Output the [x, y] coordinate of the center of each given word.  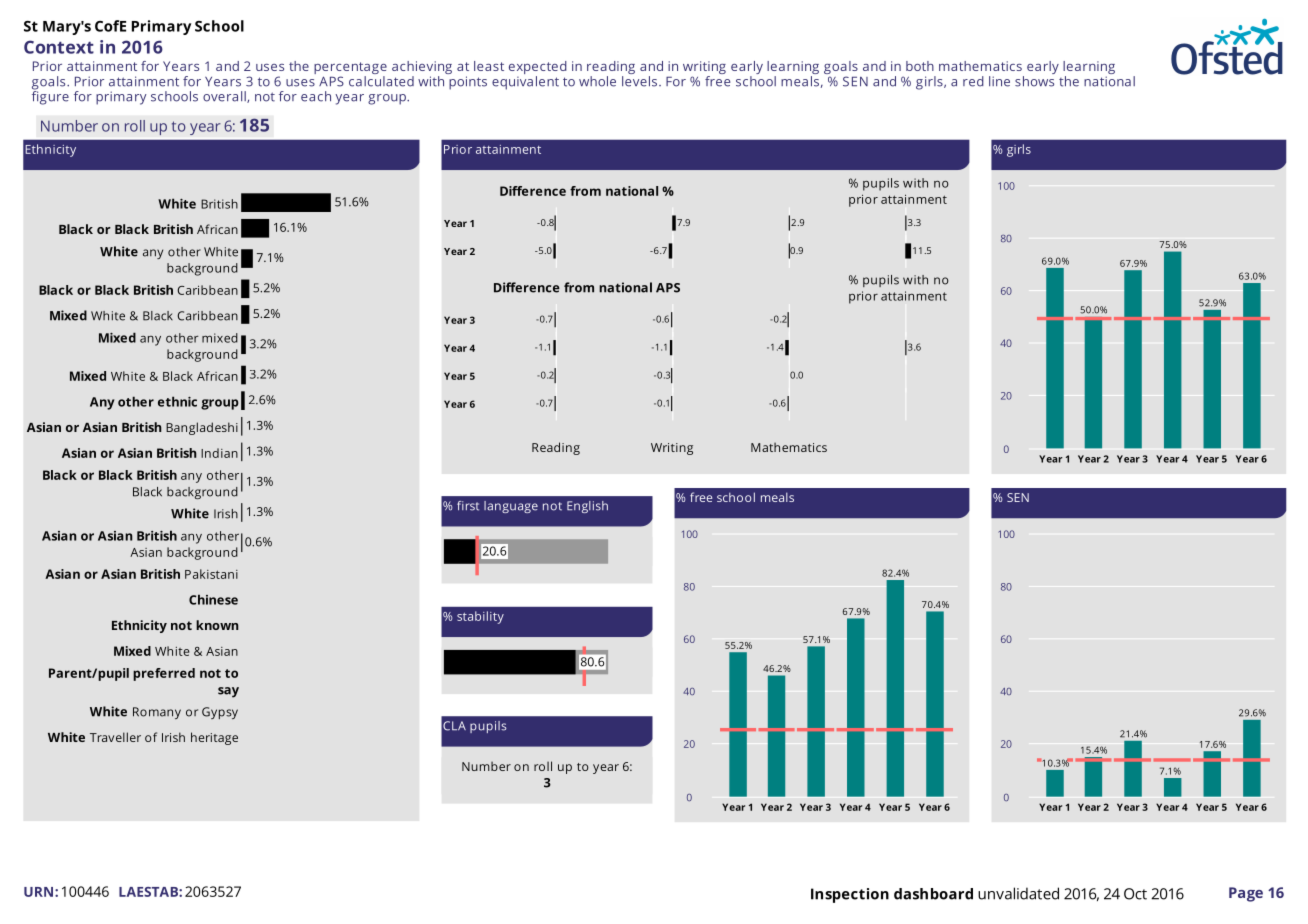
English [587, 507]
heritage [214, 738]
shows [1035, 80]
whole [597, 81]
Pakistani [211, 574]
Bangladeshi [202, 428]
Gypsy [220, 713]
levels [641, 80]
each [316, 96]
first [468, 506]
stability [480, 617]
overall [225, 97]
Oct [1135, 894]
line [999, 81]
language [511, 507]
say [228, 692]
